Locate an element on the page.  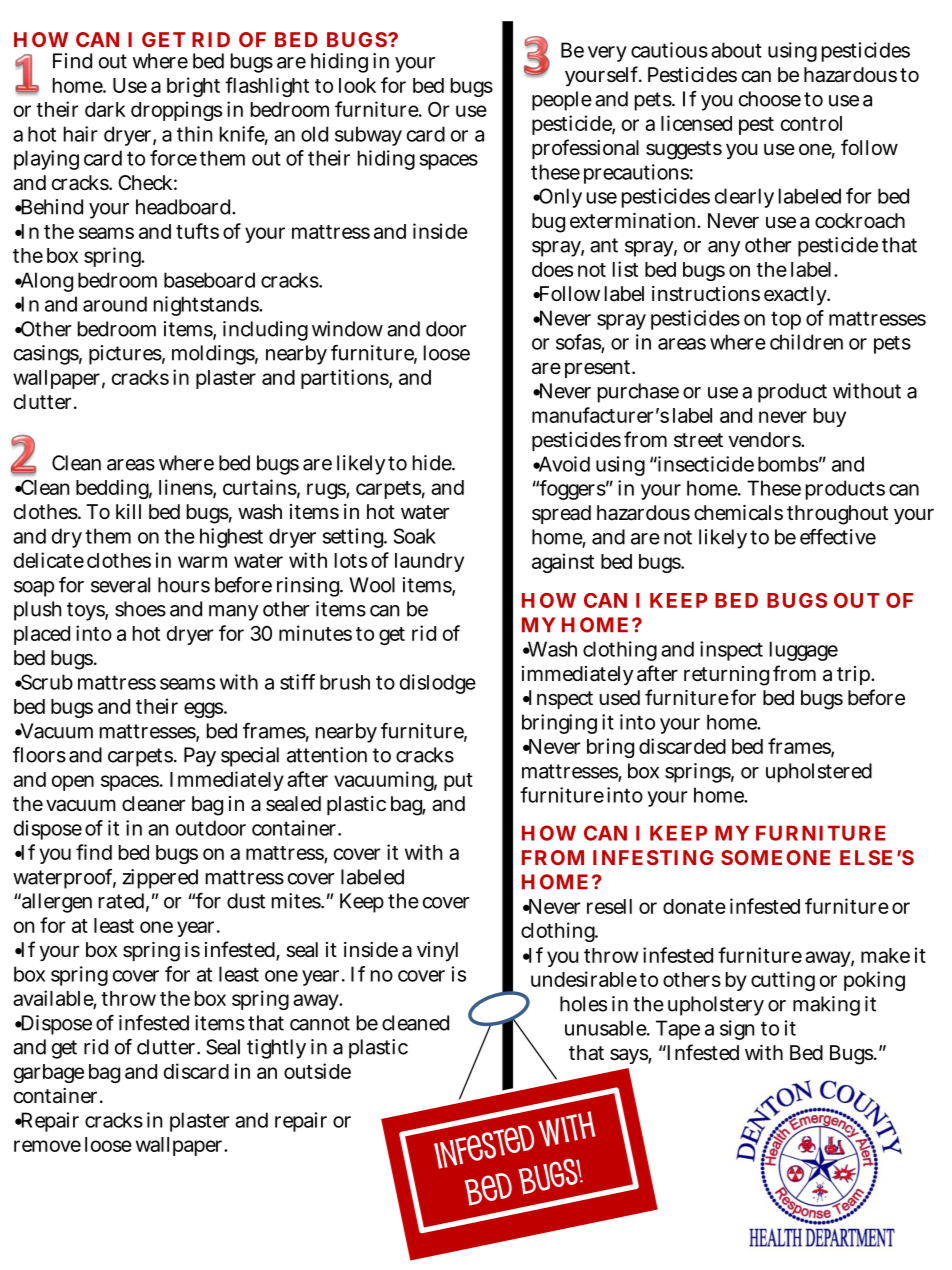
dark is located at coordinates (105, 109).
